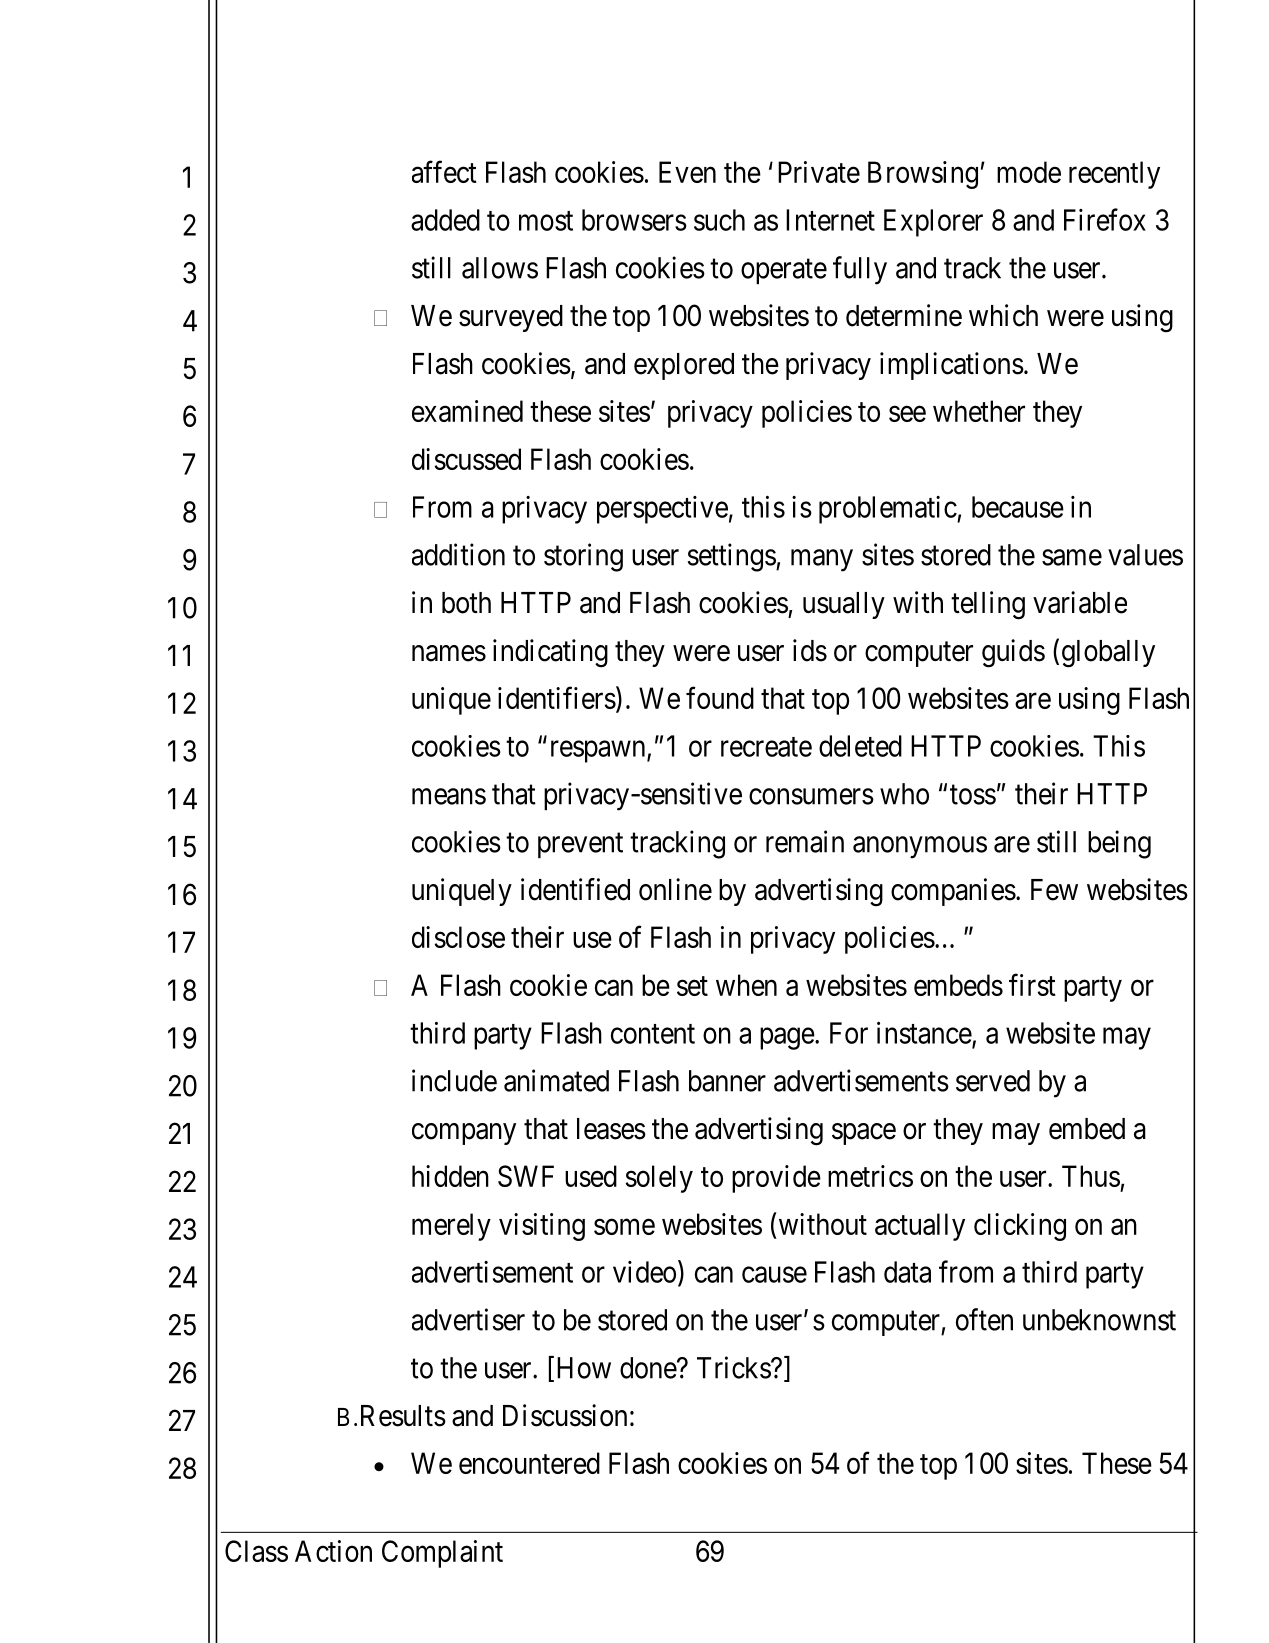 This screenshot has height=1643, width=1269. What do you see at coordinates (1054, 890) in the screenshot?
I see `Few` at bounding box center [1054, 890].
